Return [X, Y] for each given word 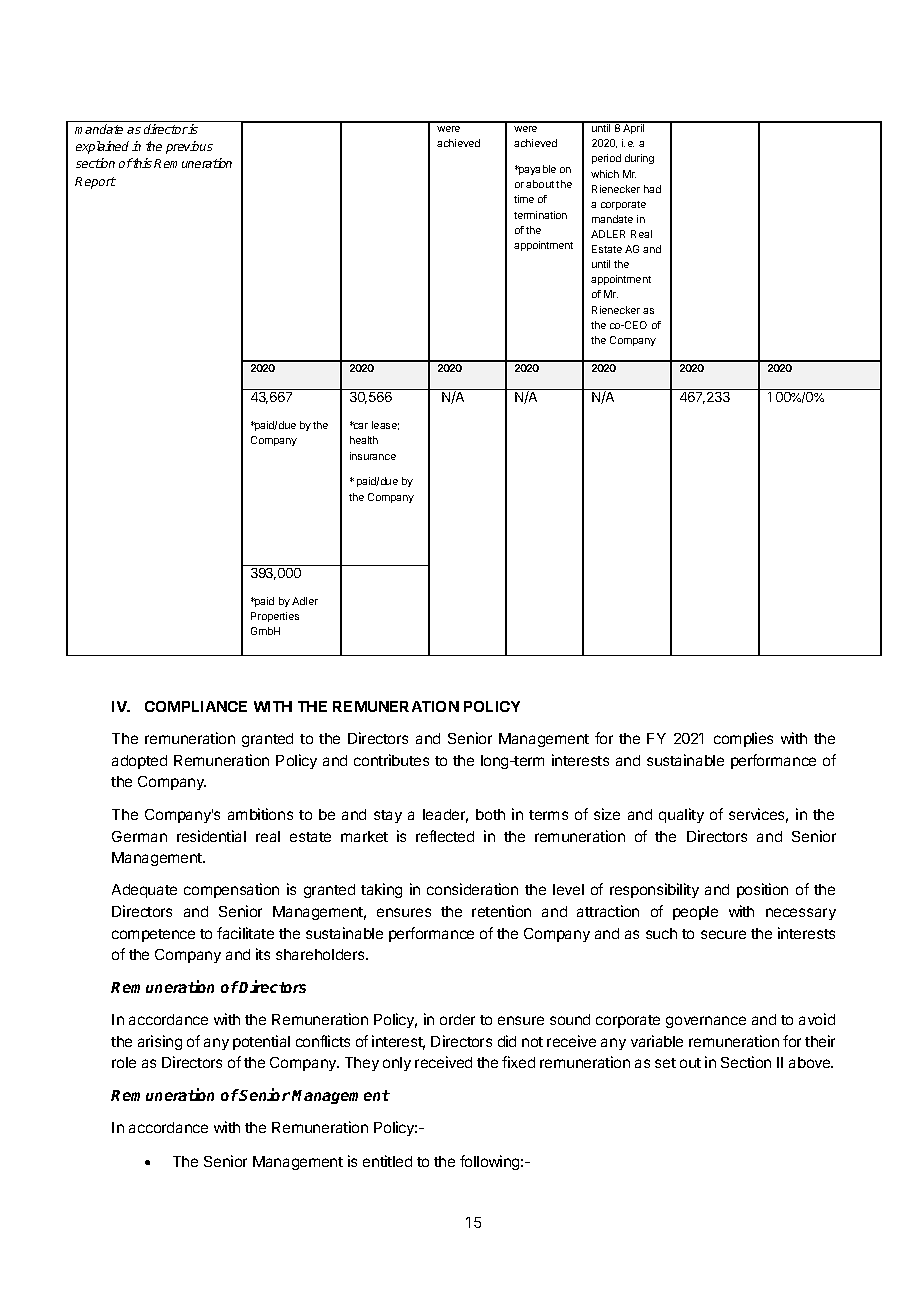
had [652, 189]
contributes [391, 760]
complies [743, 739]
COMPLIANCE [196, 706]
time [524, 199]
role [124, 1062]
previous [189, 147]
